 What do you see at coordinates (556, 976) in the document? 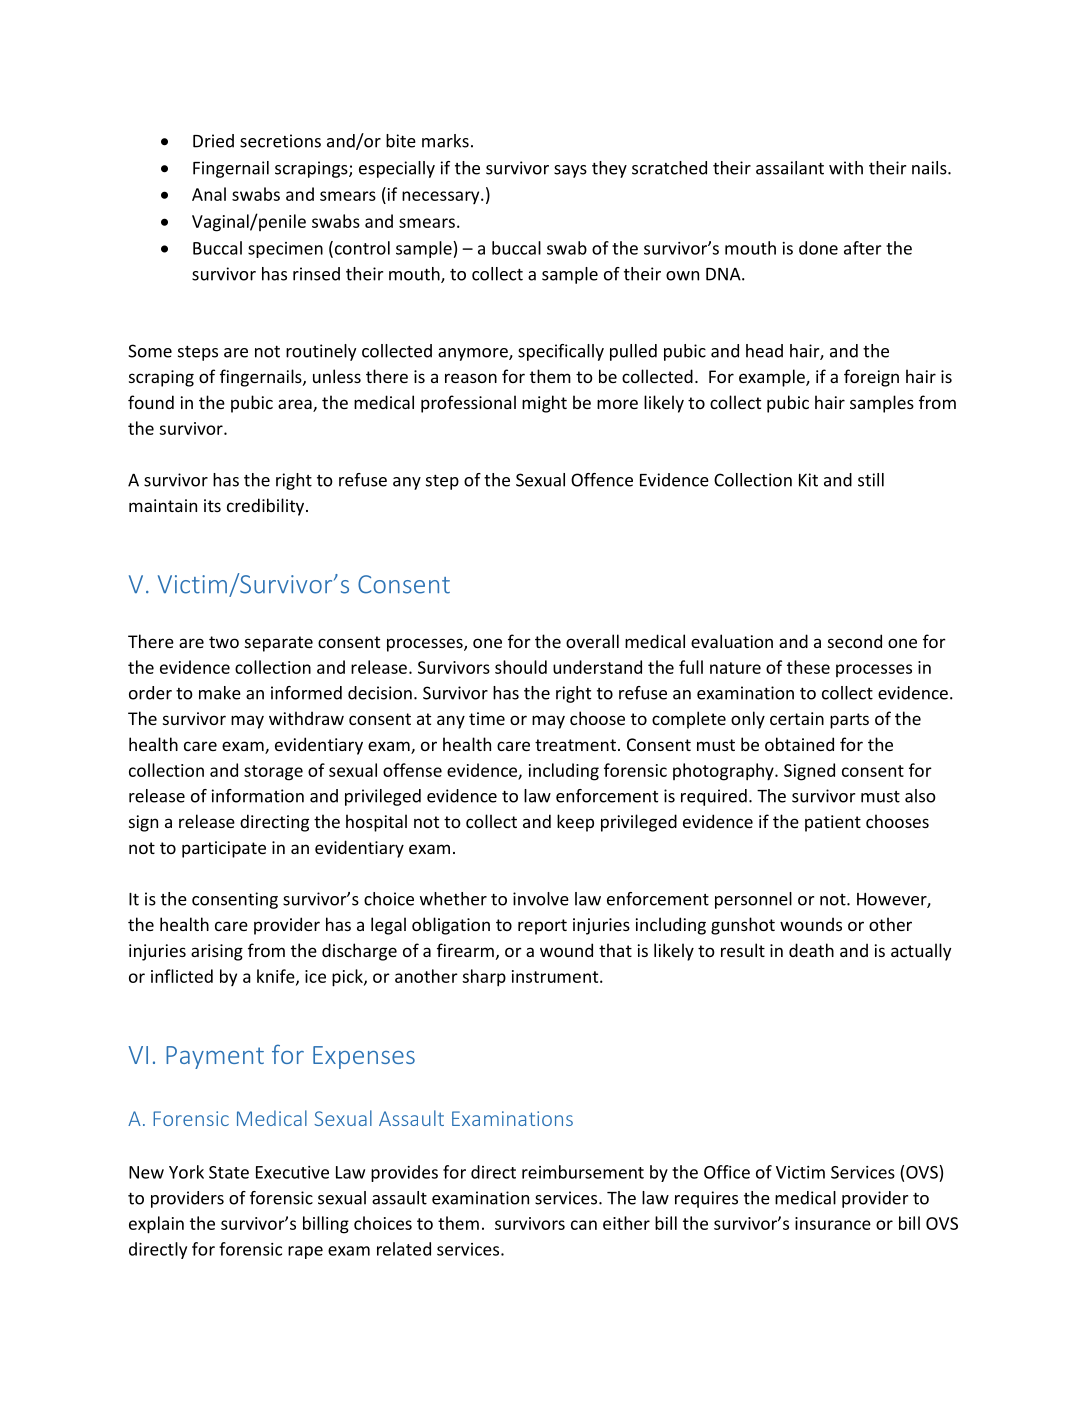
I see `instrument` at bounding box center [556, 976].
